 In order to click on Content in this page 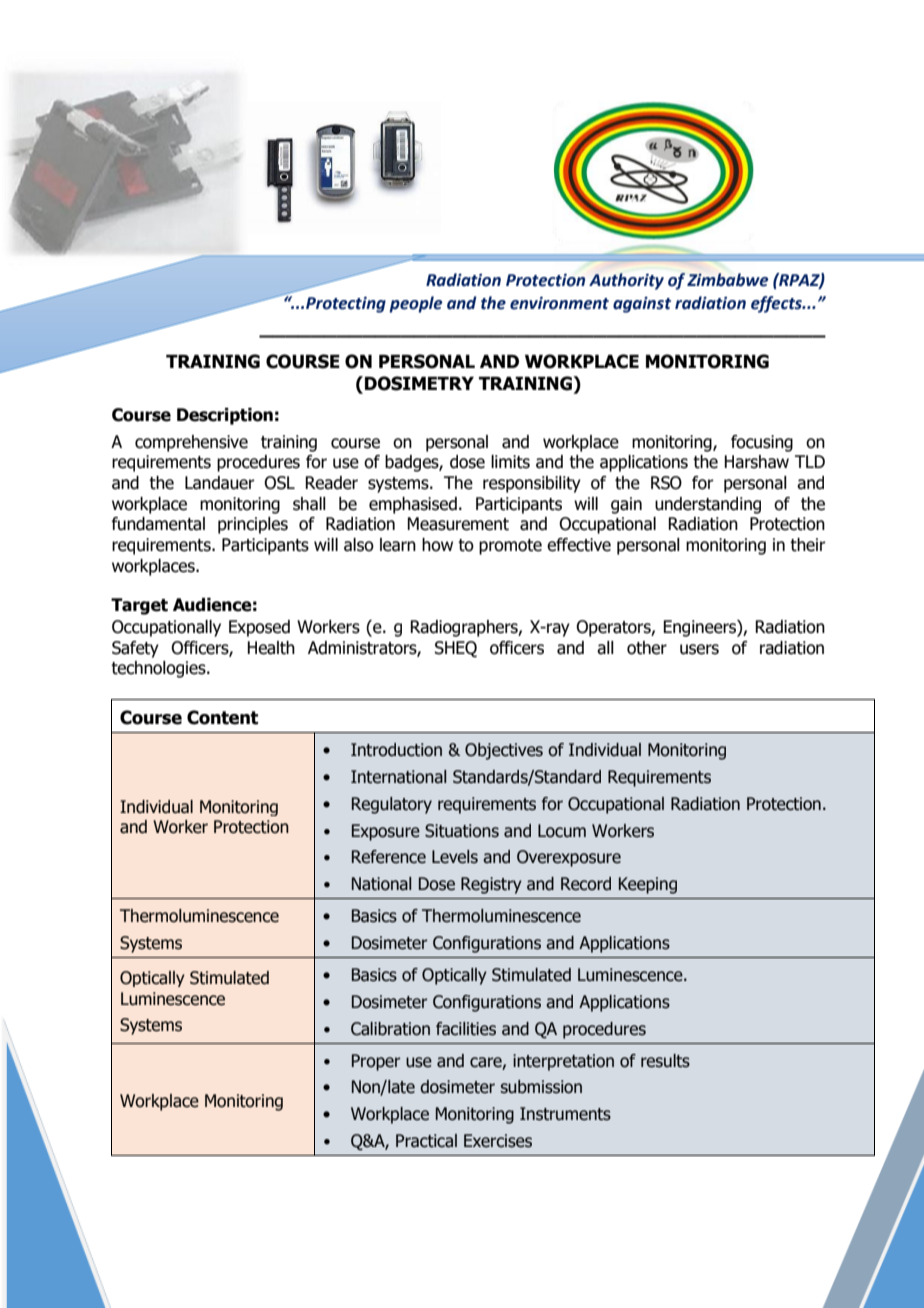, I will do `click(222, 717)`.
